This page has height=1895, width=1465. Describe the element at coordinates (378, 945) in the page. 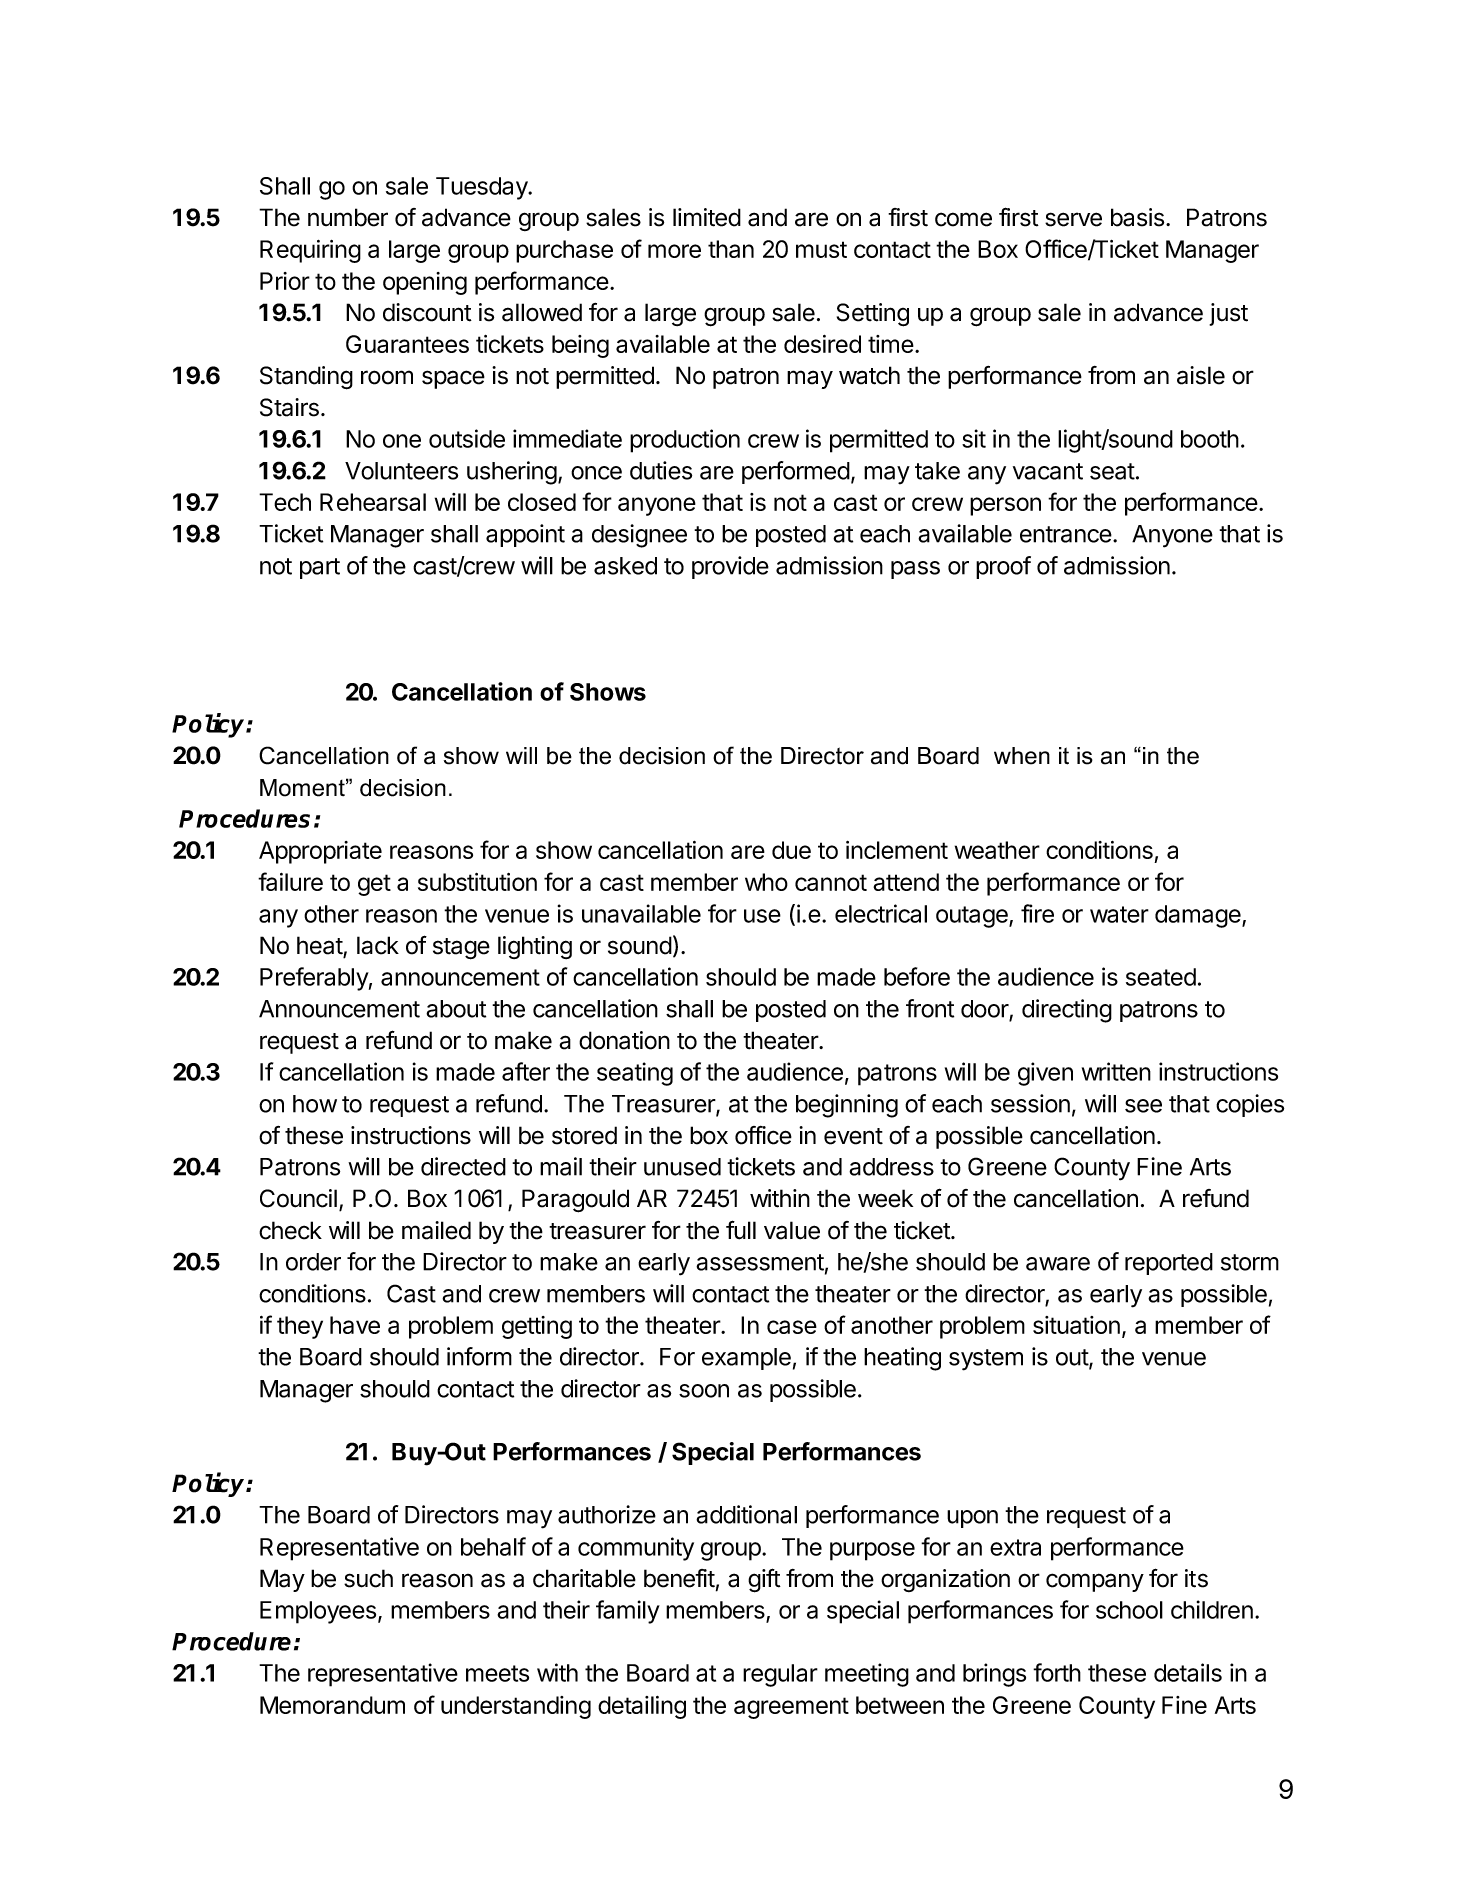

I see `lack` at that location.
